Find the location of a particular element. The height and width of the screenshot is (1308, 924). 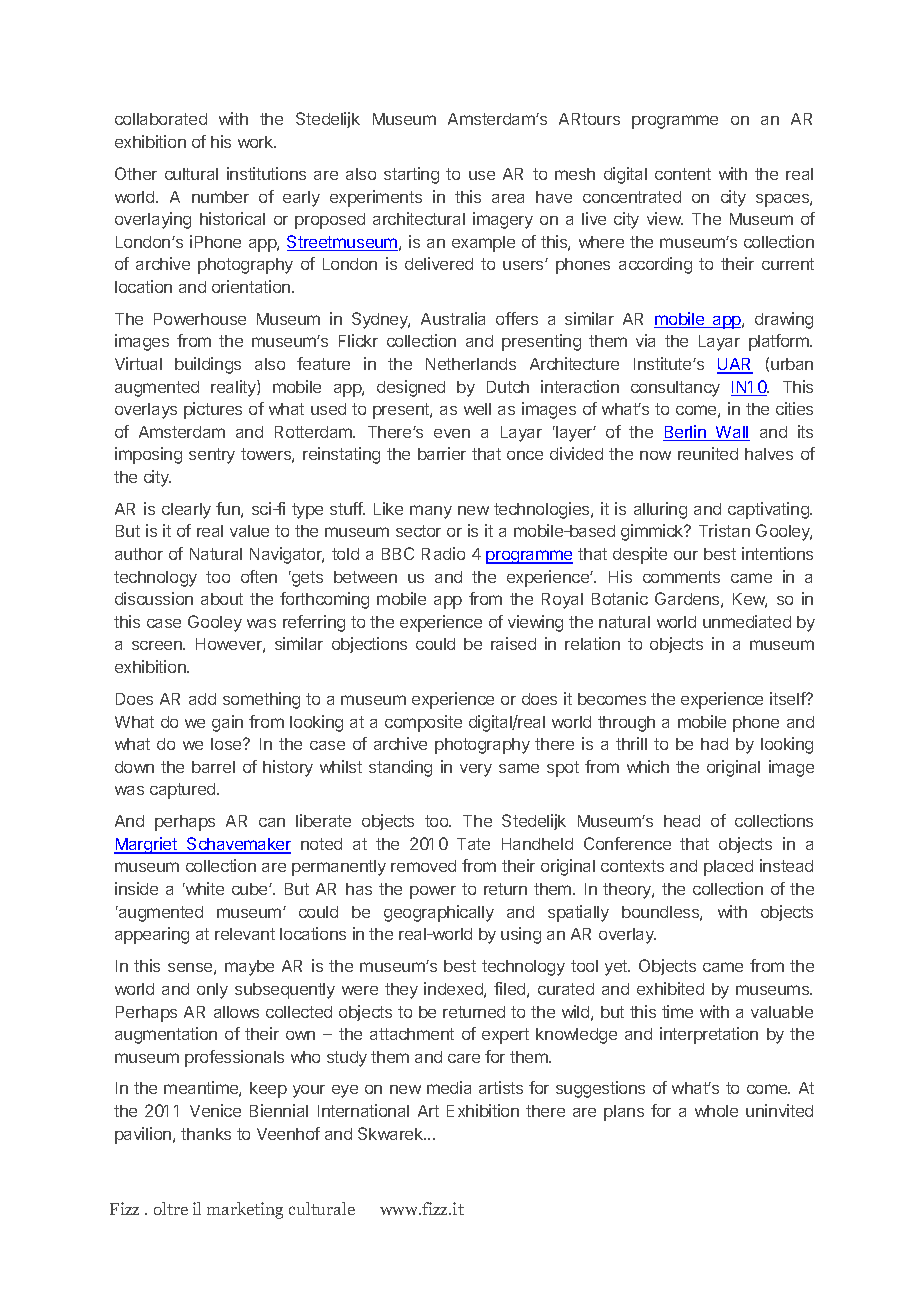

starting is located at coordinates (411, 175).
